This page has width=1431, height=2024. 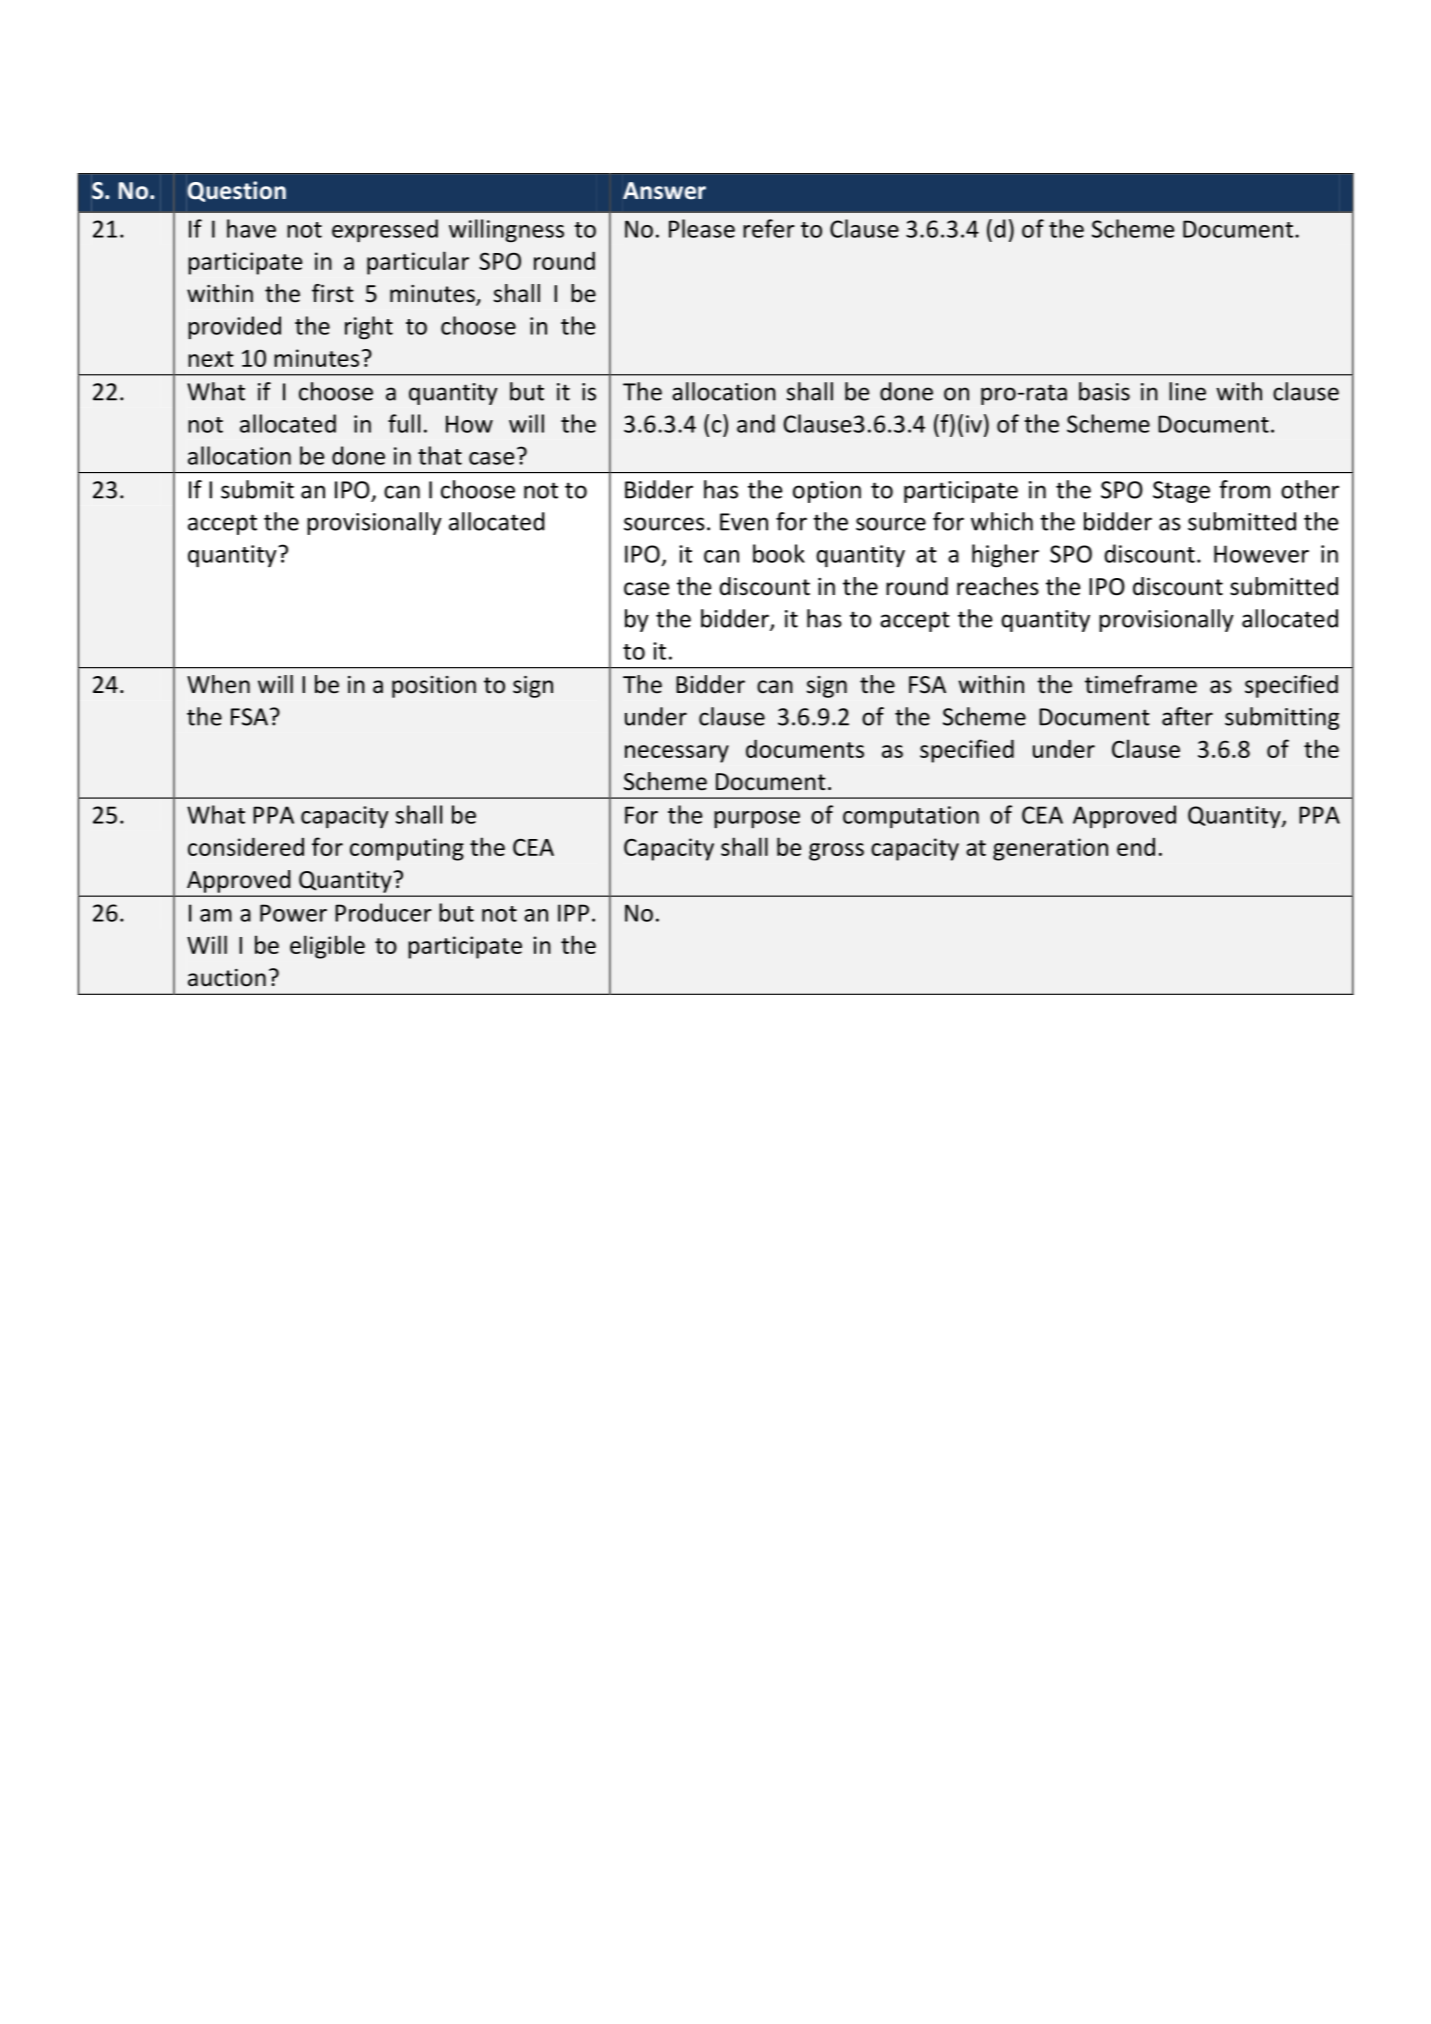 I want to click on line, so click(x=1187, y=391).
